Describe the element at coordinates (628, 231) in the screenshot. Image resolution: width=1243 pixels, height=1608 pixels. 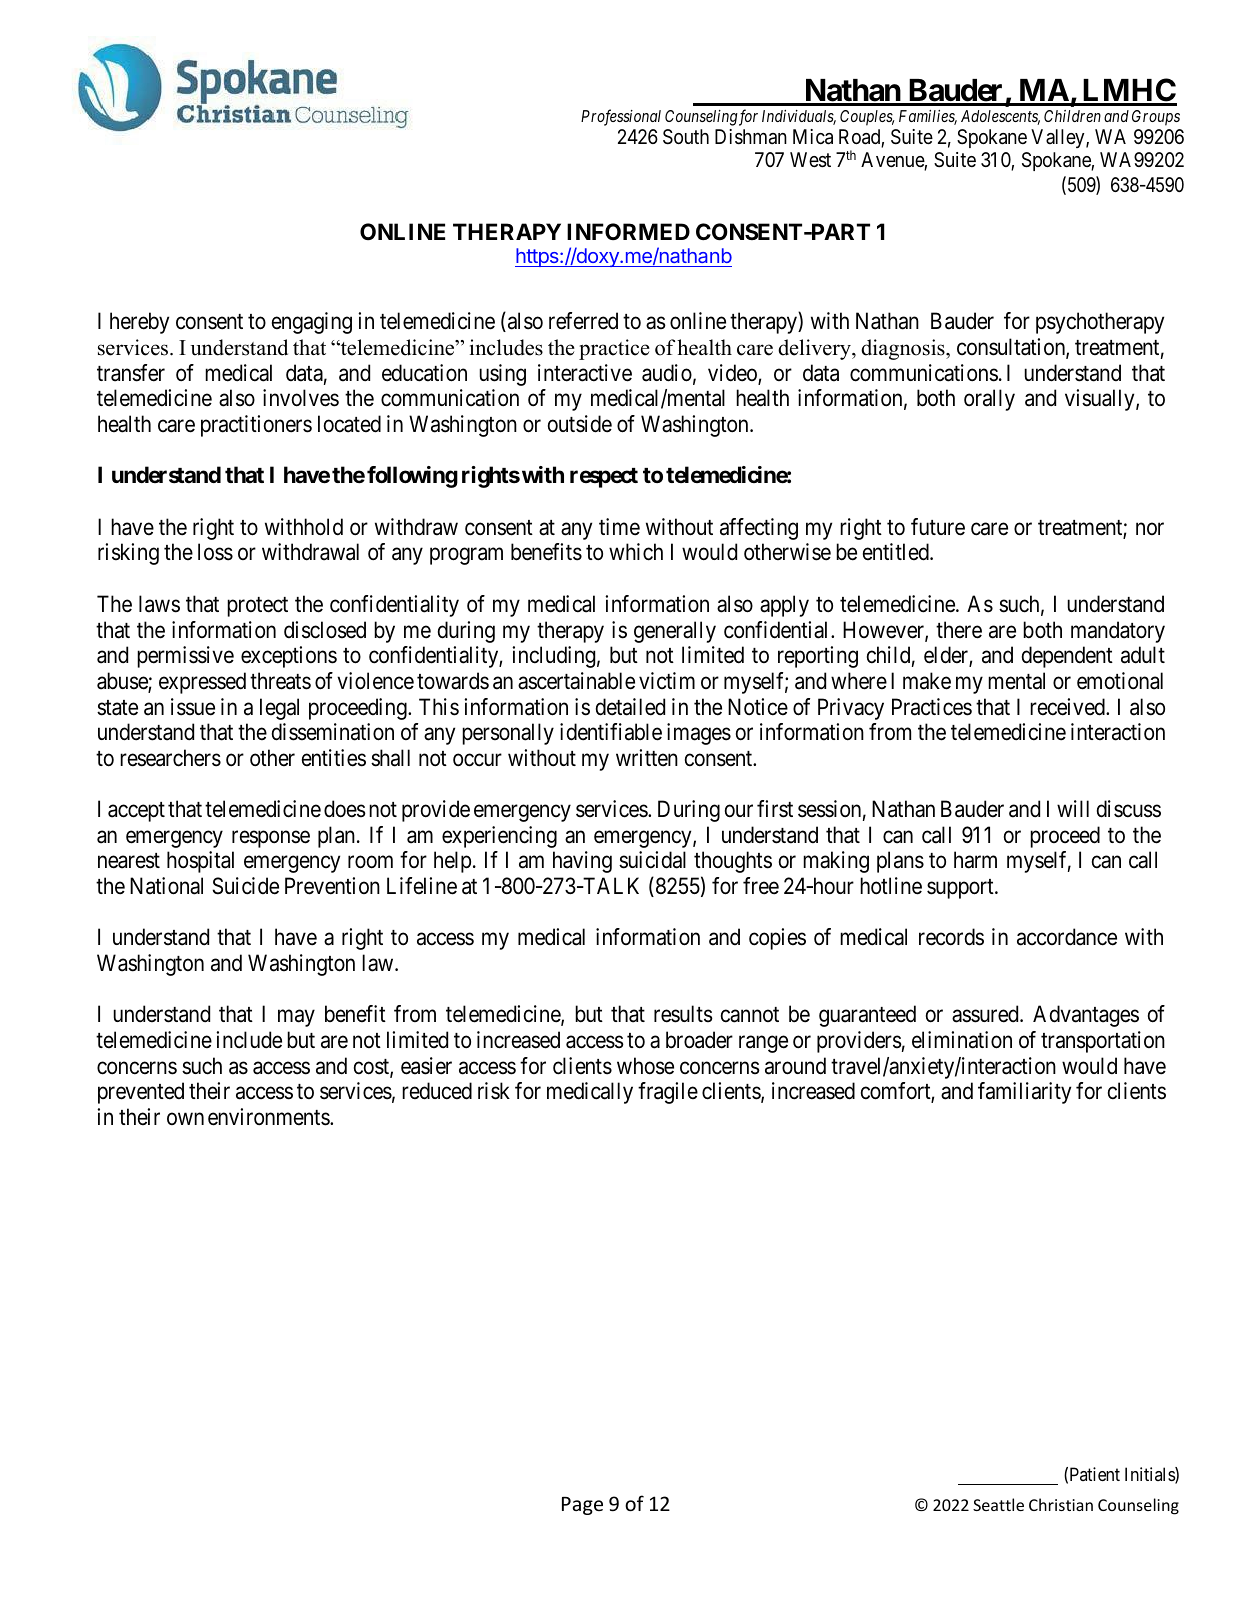
I see `INFORMED` at that location.
